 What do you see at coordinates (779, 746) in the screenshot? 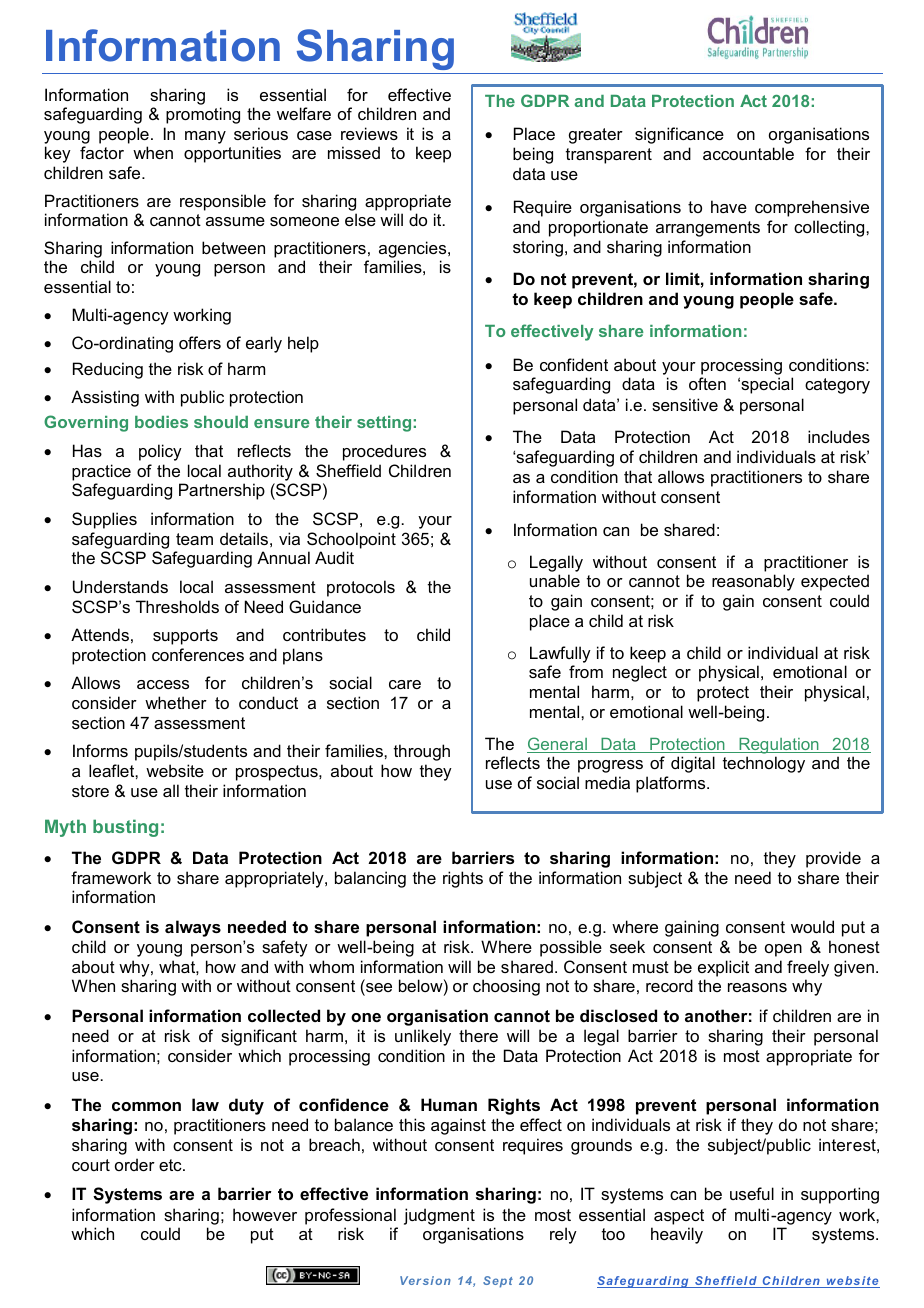
I see `Regulation` at bounding box center [779, 746].
